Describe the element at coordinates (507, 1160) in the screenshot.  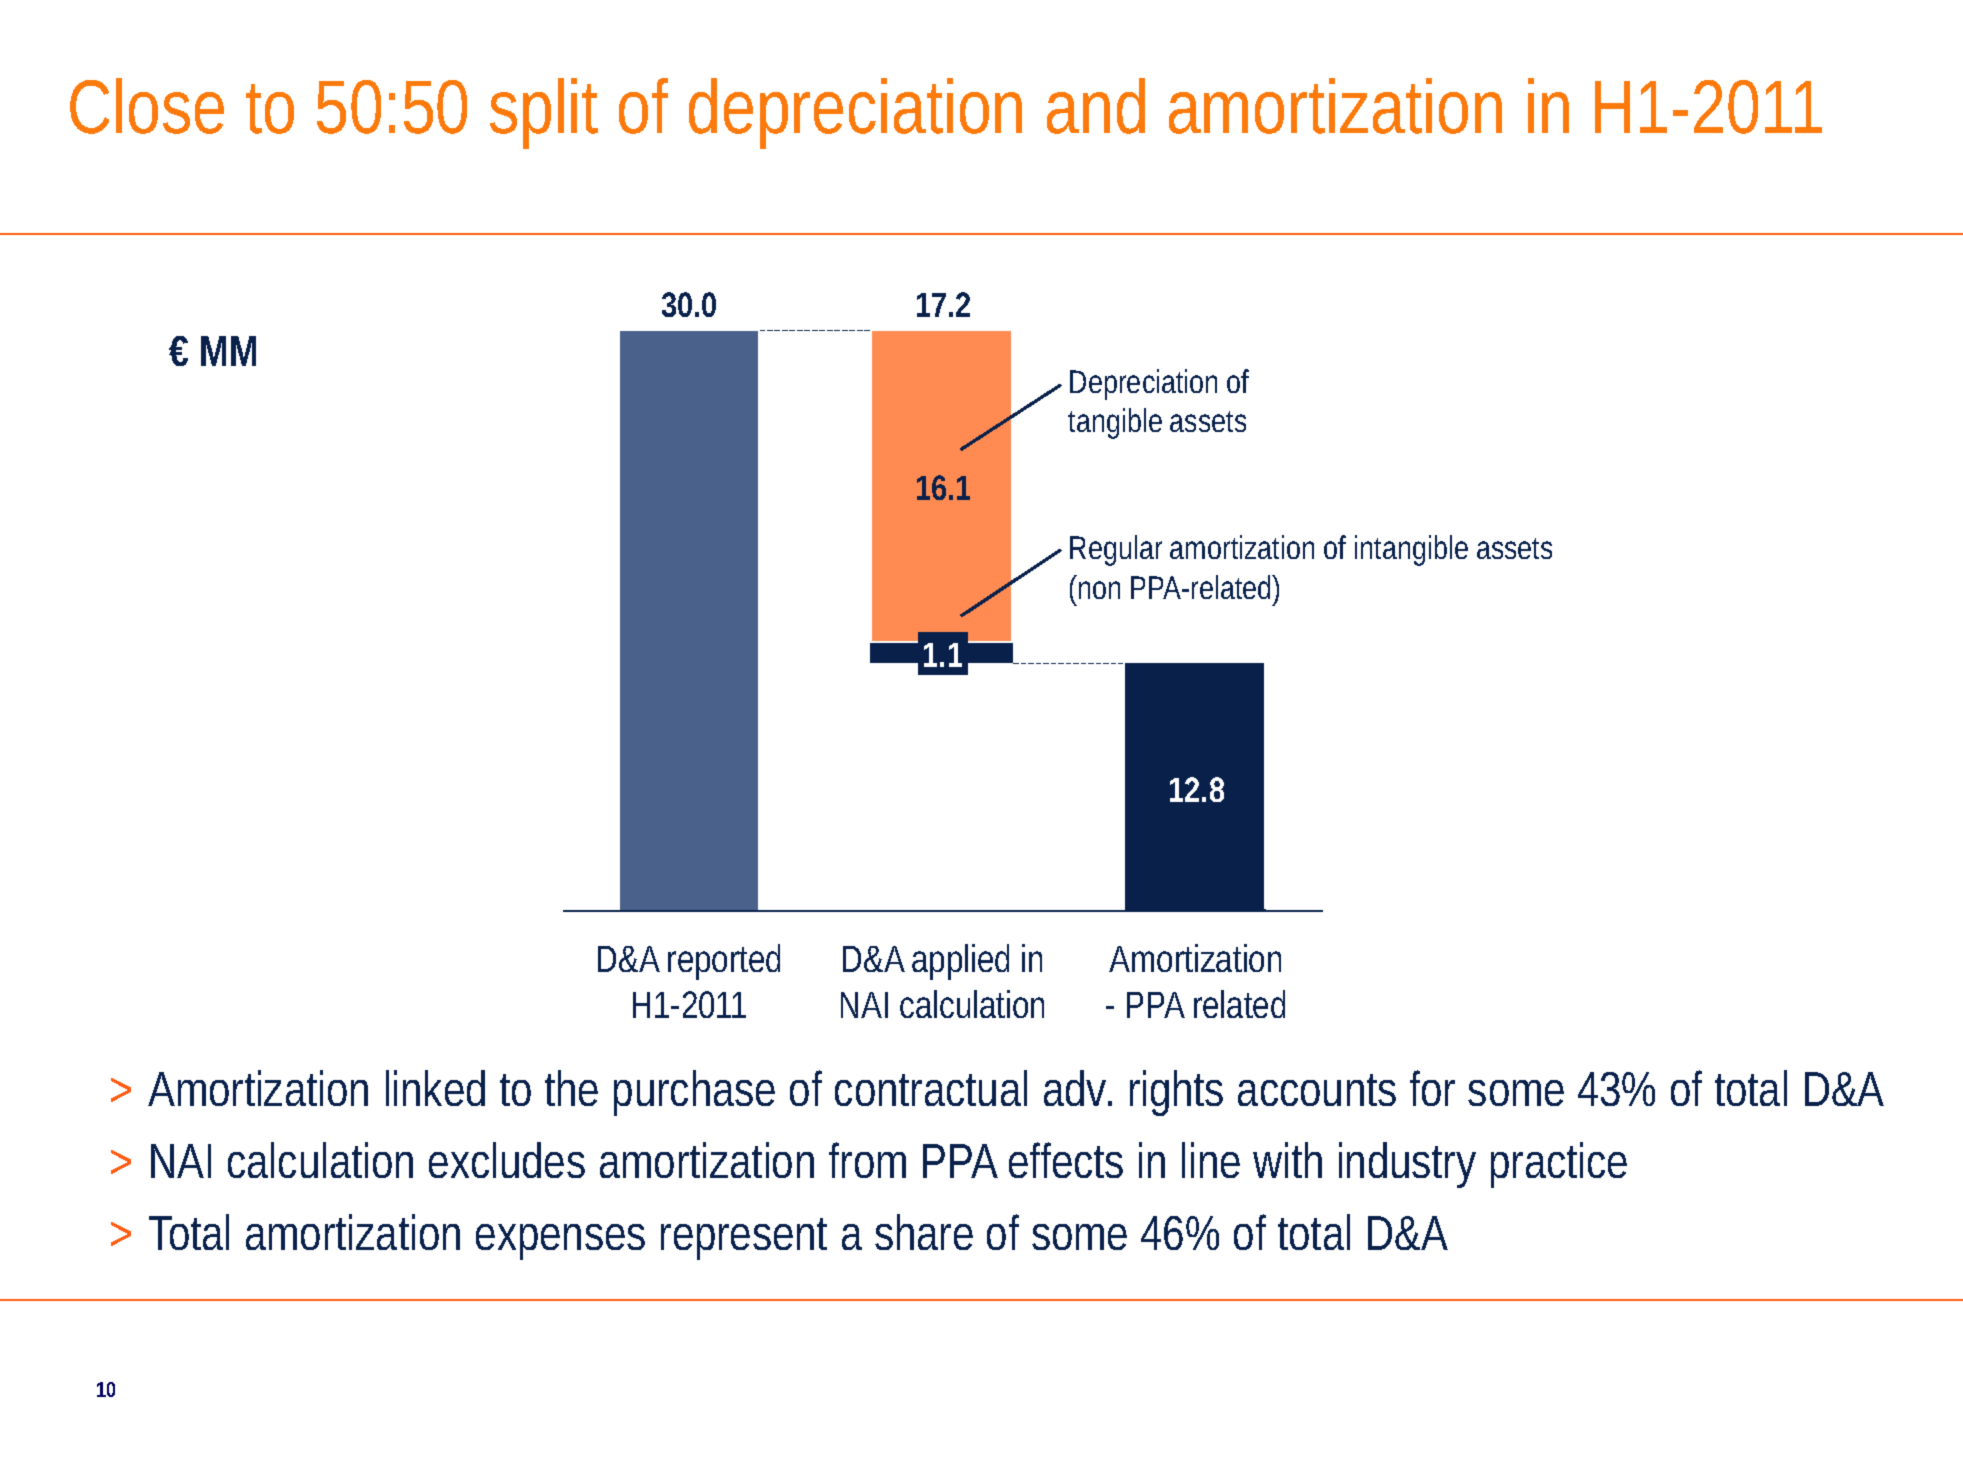
I see `excludes` at that location.
